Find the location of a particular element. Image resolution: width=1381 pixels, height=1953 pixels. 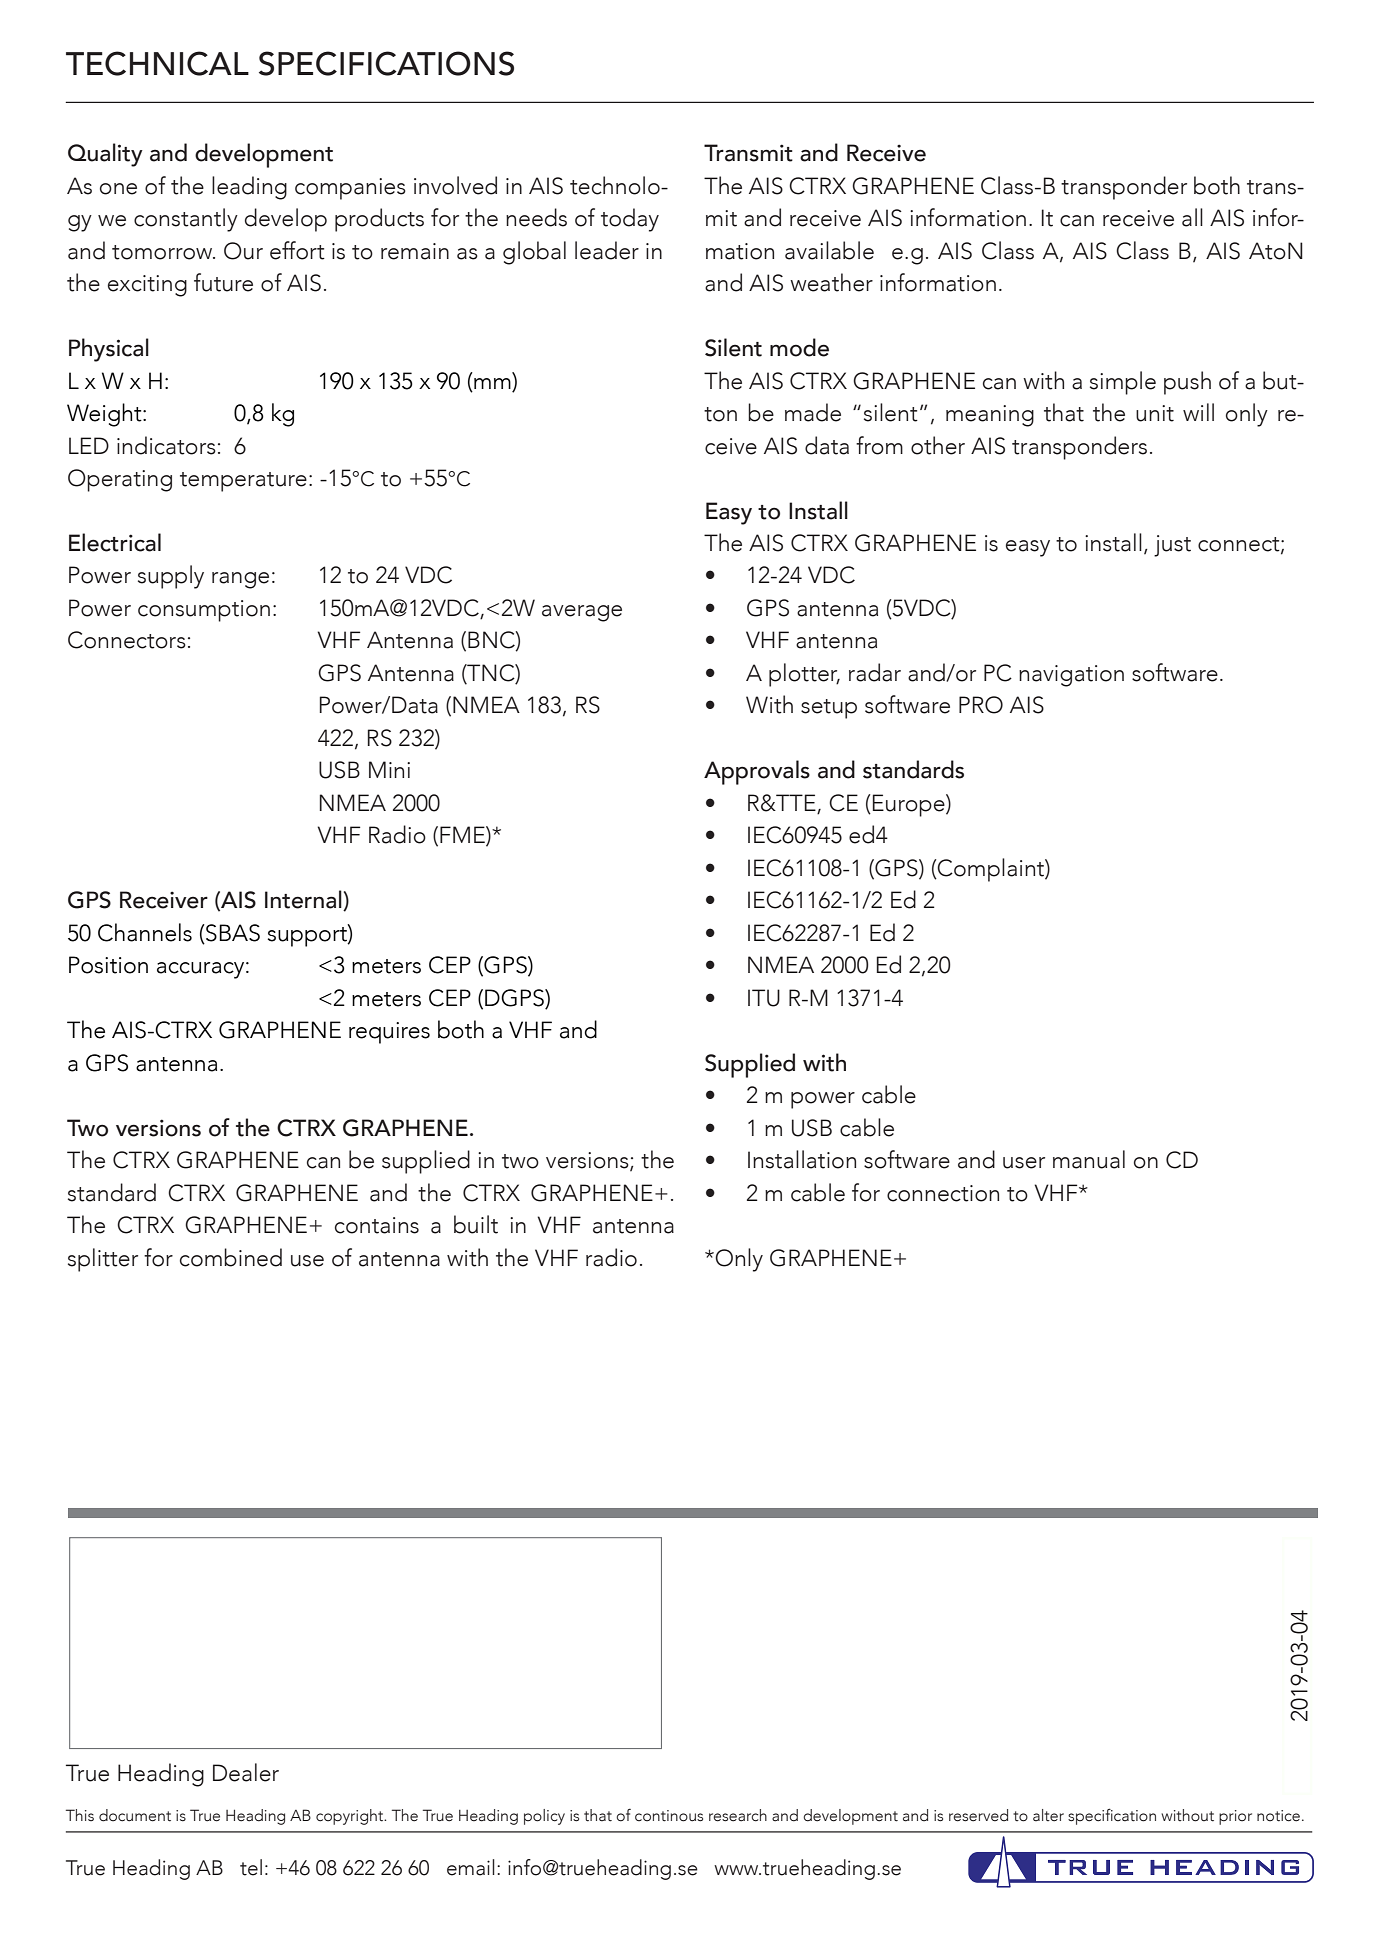

today is located at coordinates (630, 220).
